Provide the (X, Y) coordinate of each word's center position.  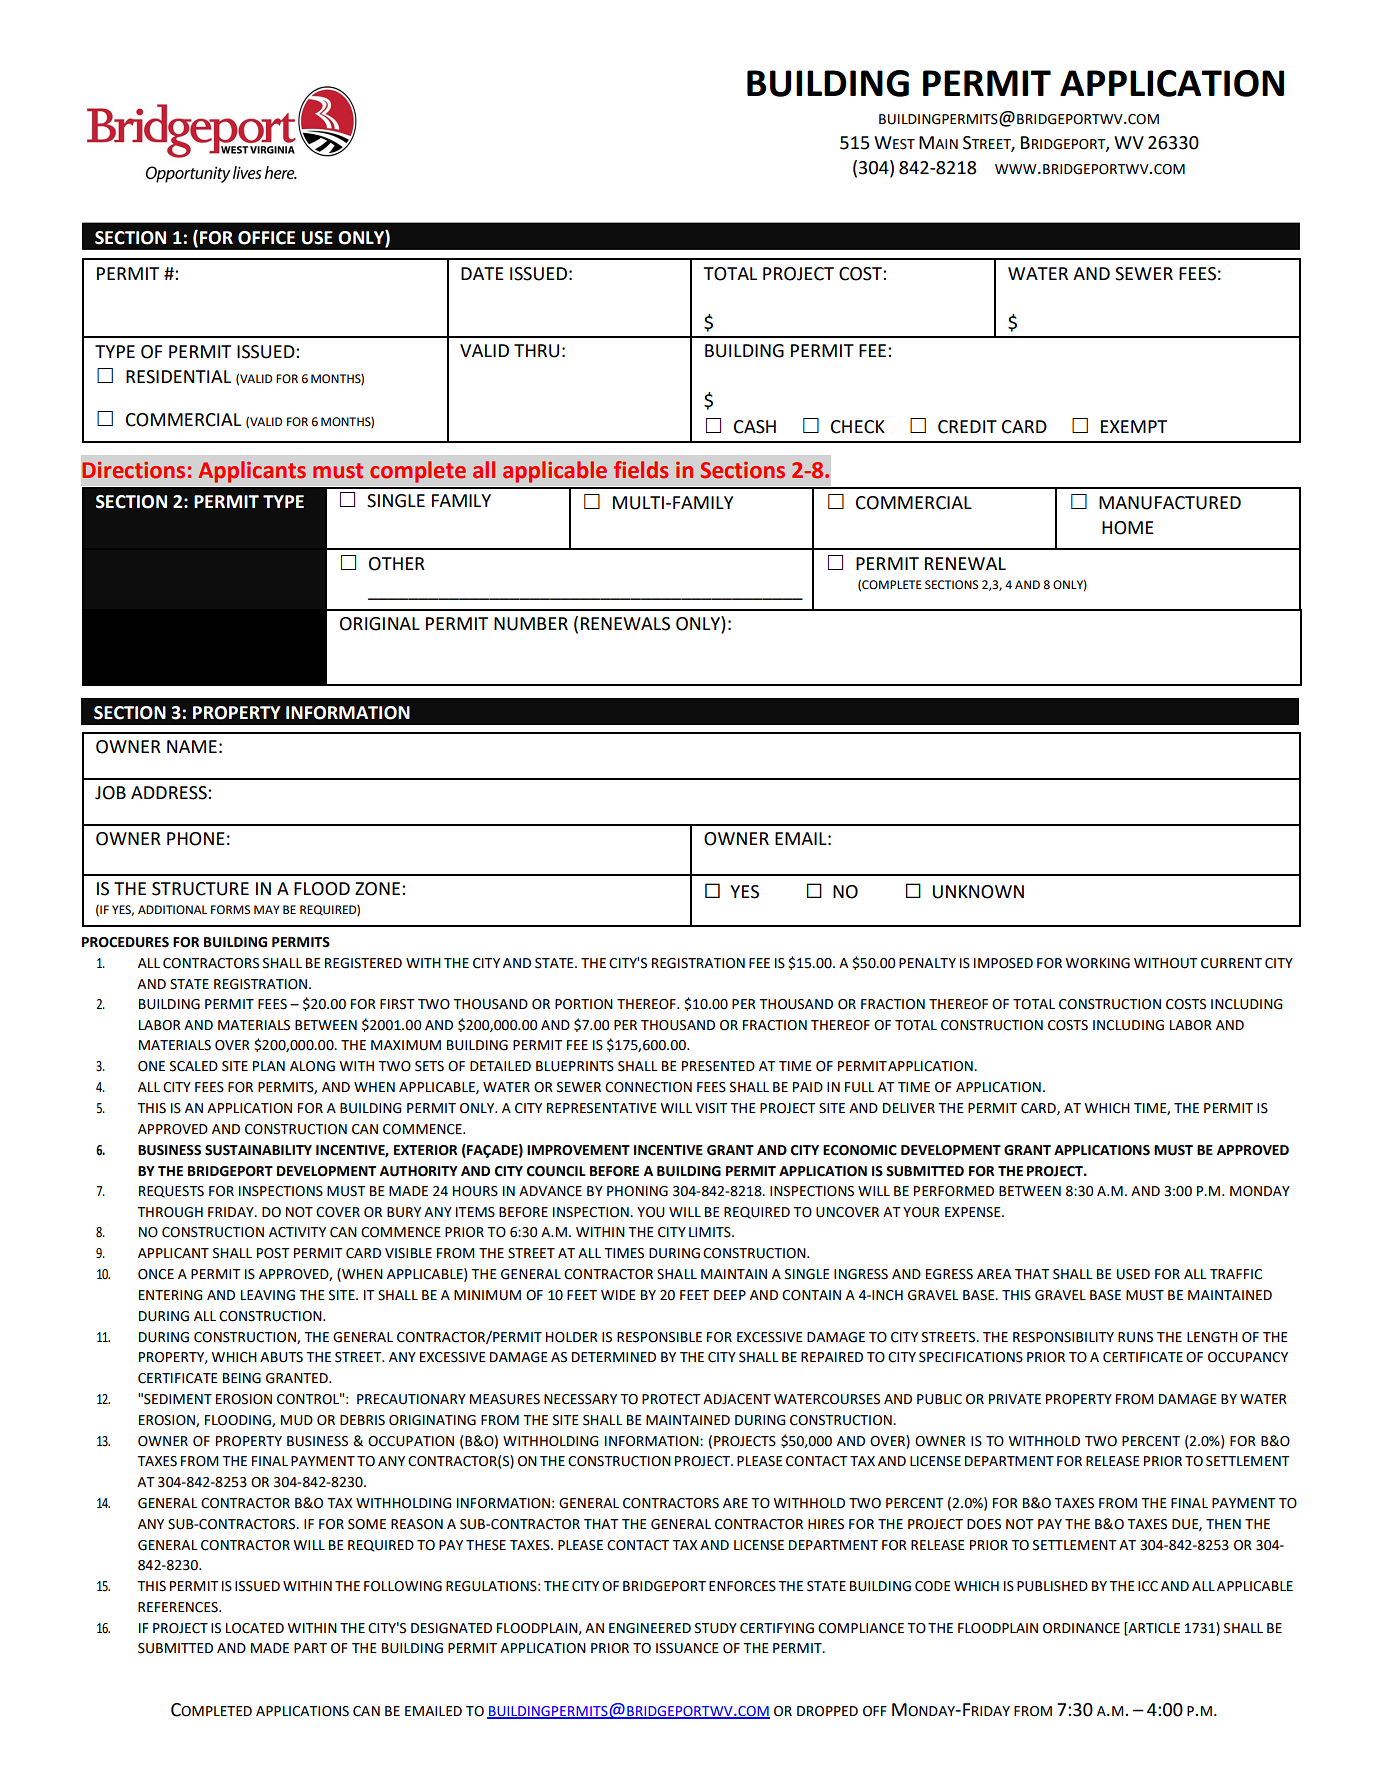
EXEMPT (1134, 426)
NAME (192, 746)
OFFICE (266, 238)
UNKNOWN (978, 892)
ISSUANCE (687, 1648)
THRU (536, 351)
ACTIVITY (297, 1232)
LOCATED (255, 1628)
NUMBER (531, 624)
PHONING (637, 1191)
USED (1133, 1274)
